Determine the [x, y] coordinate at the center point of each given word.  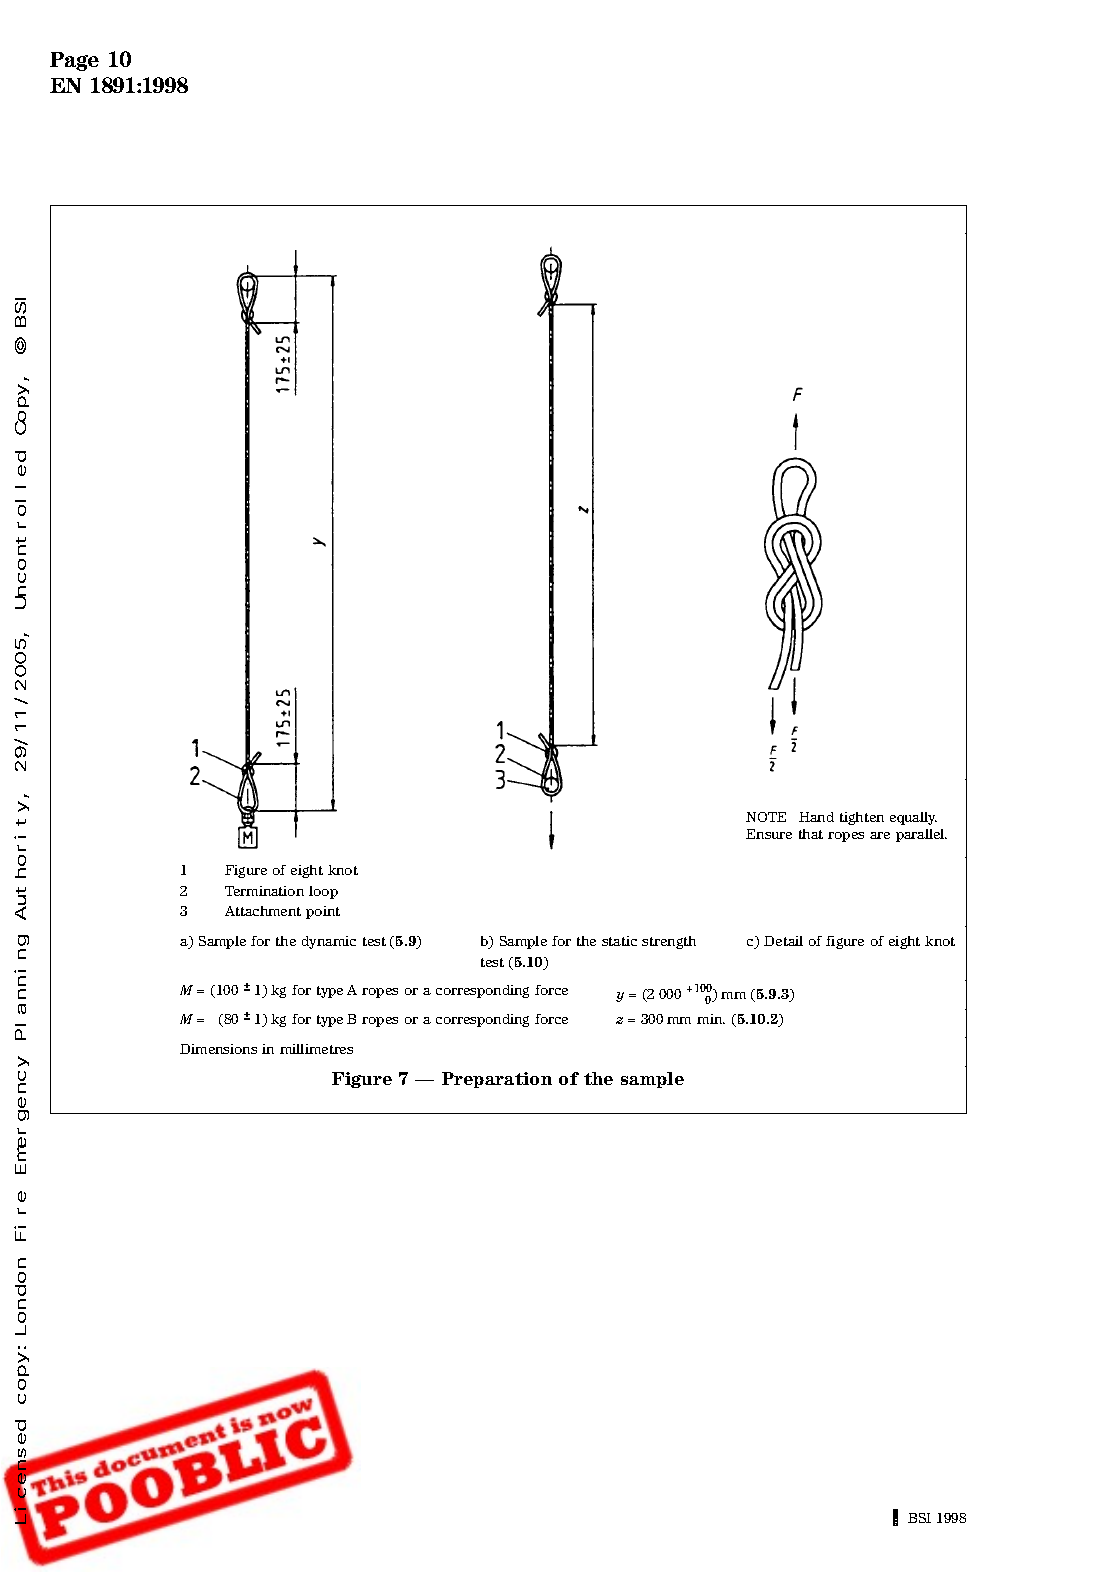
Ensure [769, 834]
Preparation [497, 1080]
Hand [816, 817]
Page [74, 61]
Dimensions [218, 1049]
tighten [862, 818]
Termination [264, 891]
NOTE [766, 817]
